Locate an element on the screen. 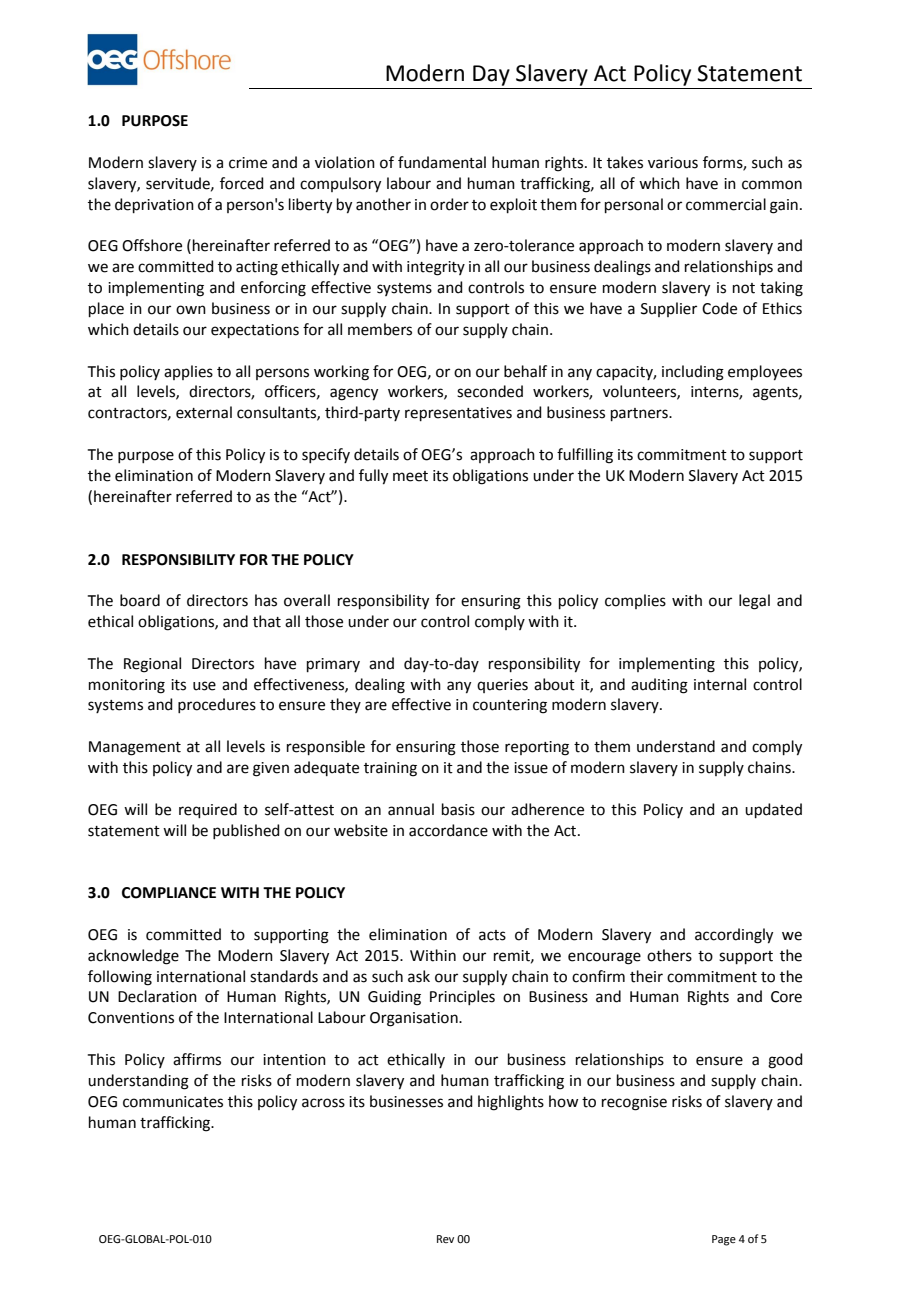 The image size is (924, 1308). deprivation is located at coordinates (154, 205).
